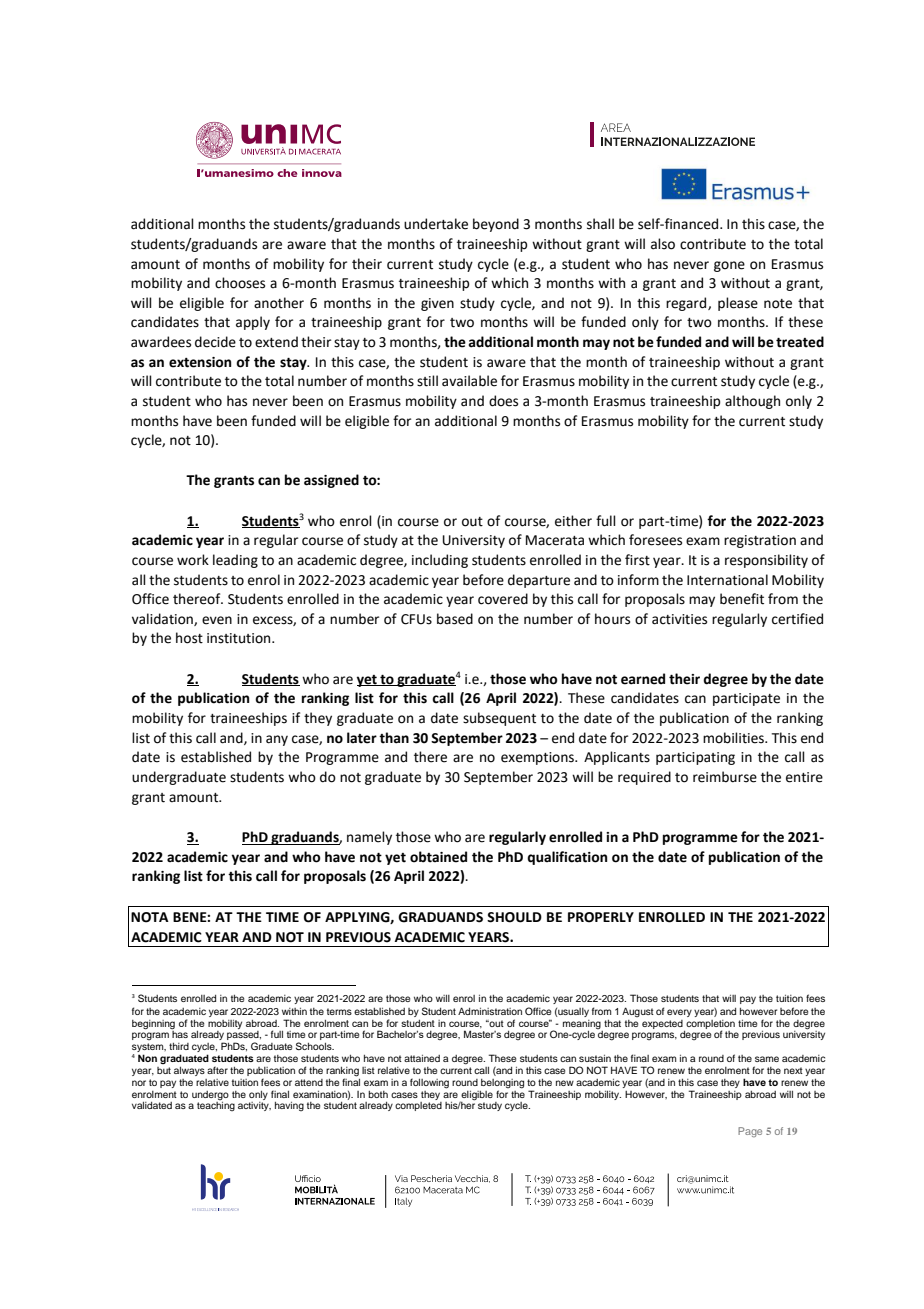 This screenshot has height=1309, width=924. I want to click on Page, so click(750, 1132).
